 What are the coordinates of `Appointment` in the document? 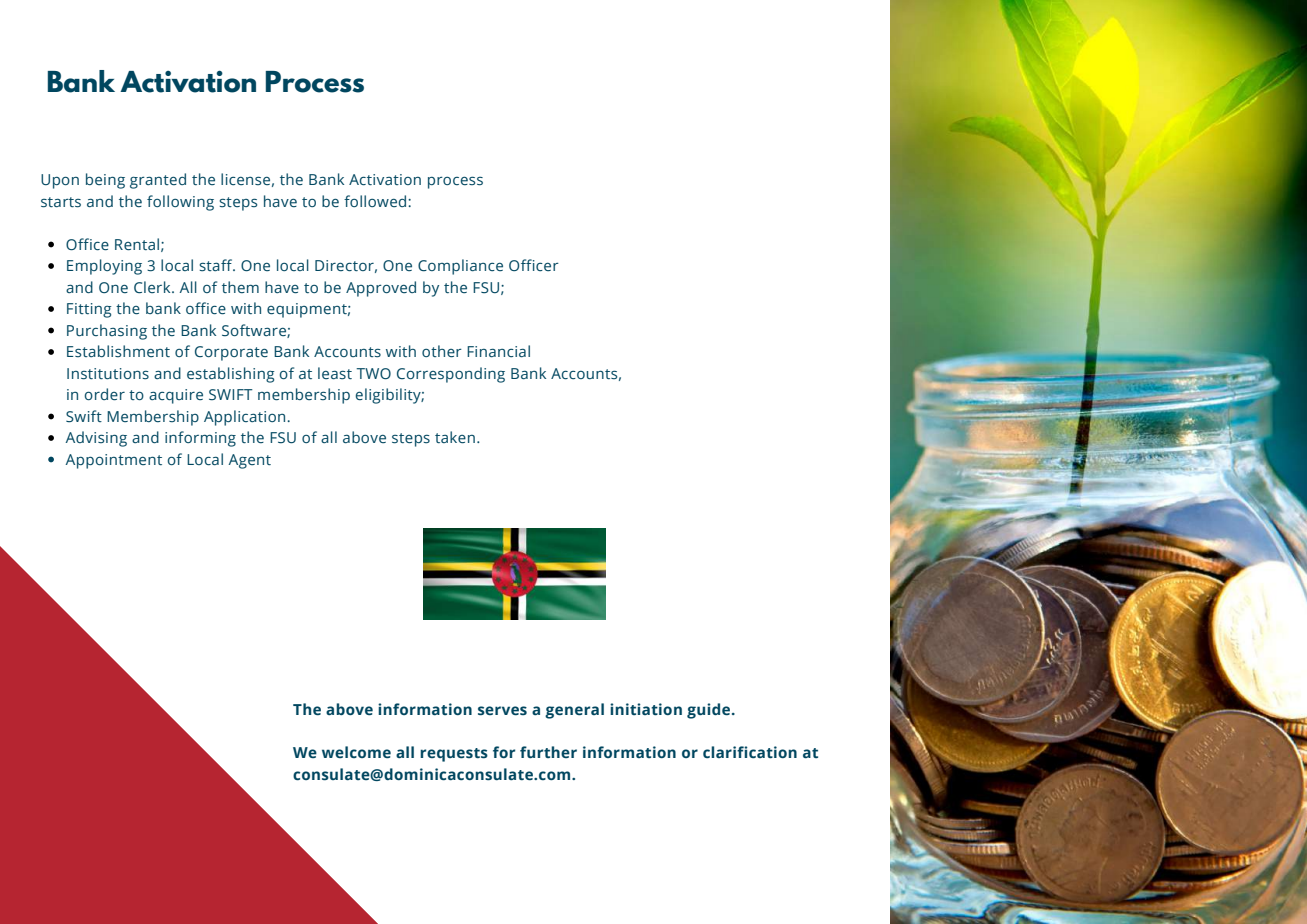 It's located at (113, 461).
